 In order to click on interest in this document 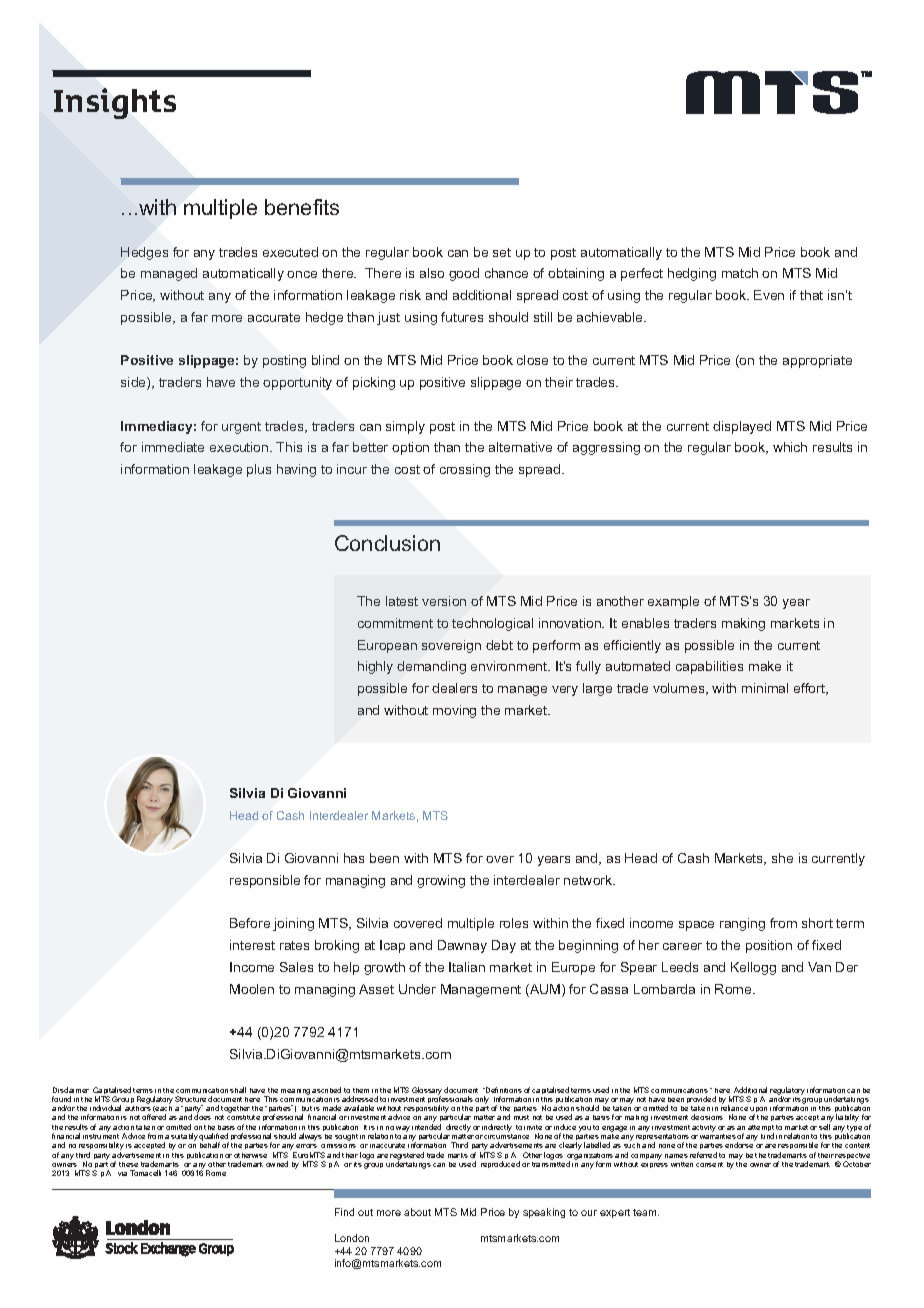, I will do `click(252, 945)`.
